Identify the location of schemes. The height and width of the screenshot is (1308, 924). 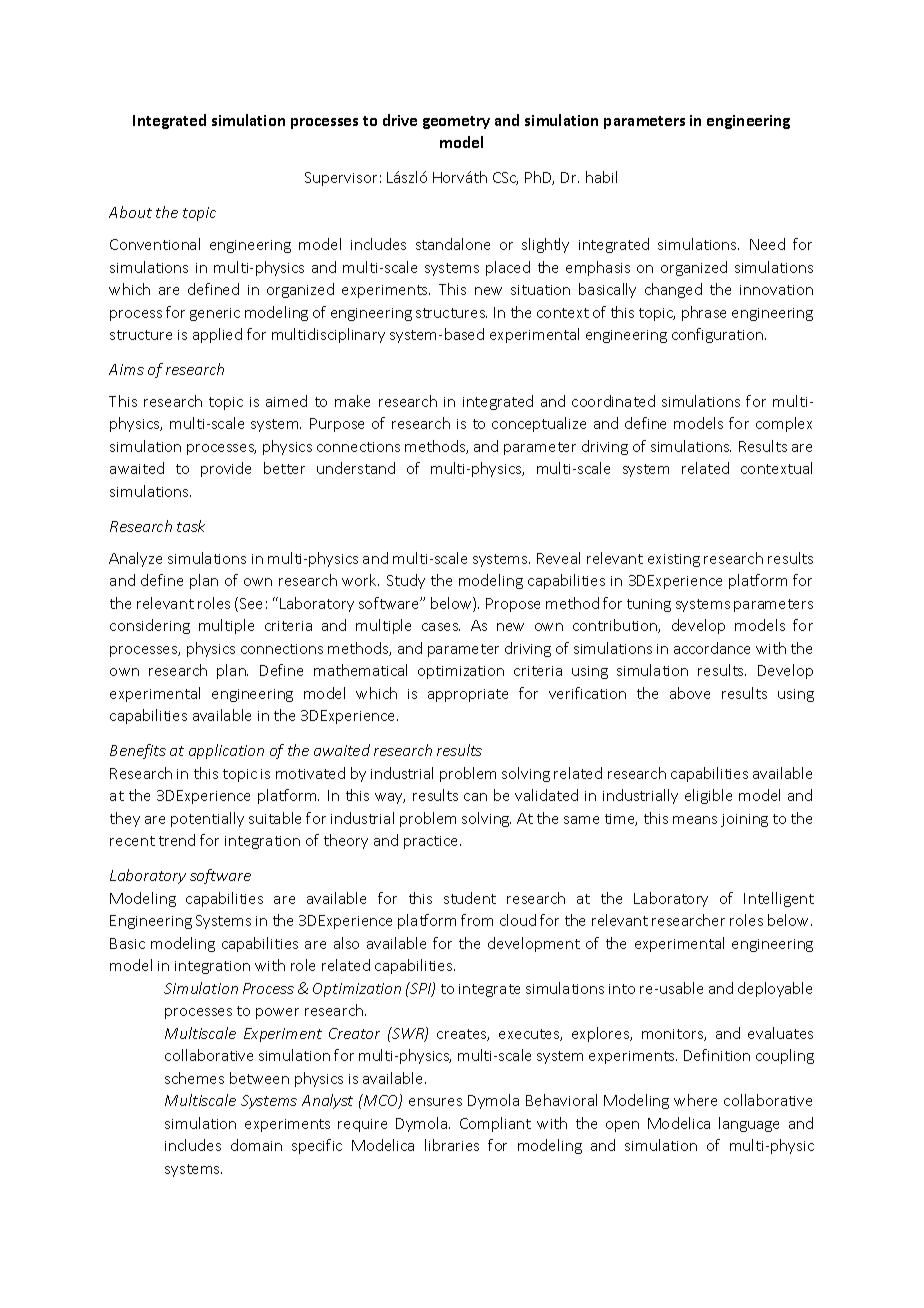
(194, 1078).
